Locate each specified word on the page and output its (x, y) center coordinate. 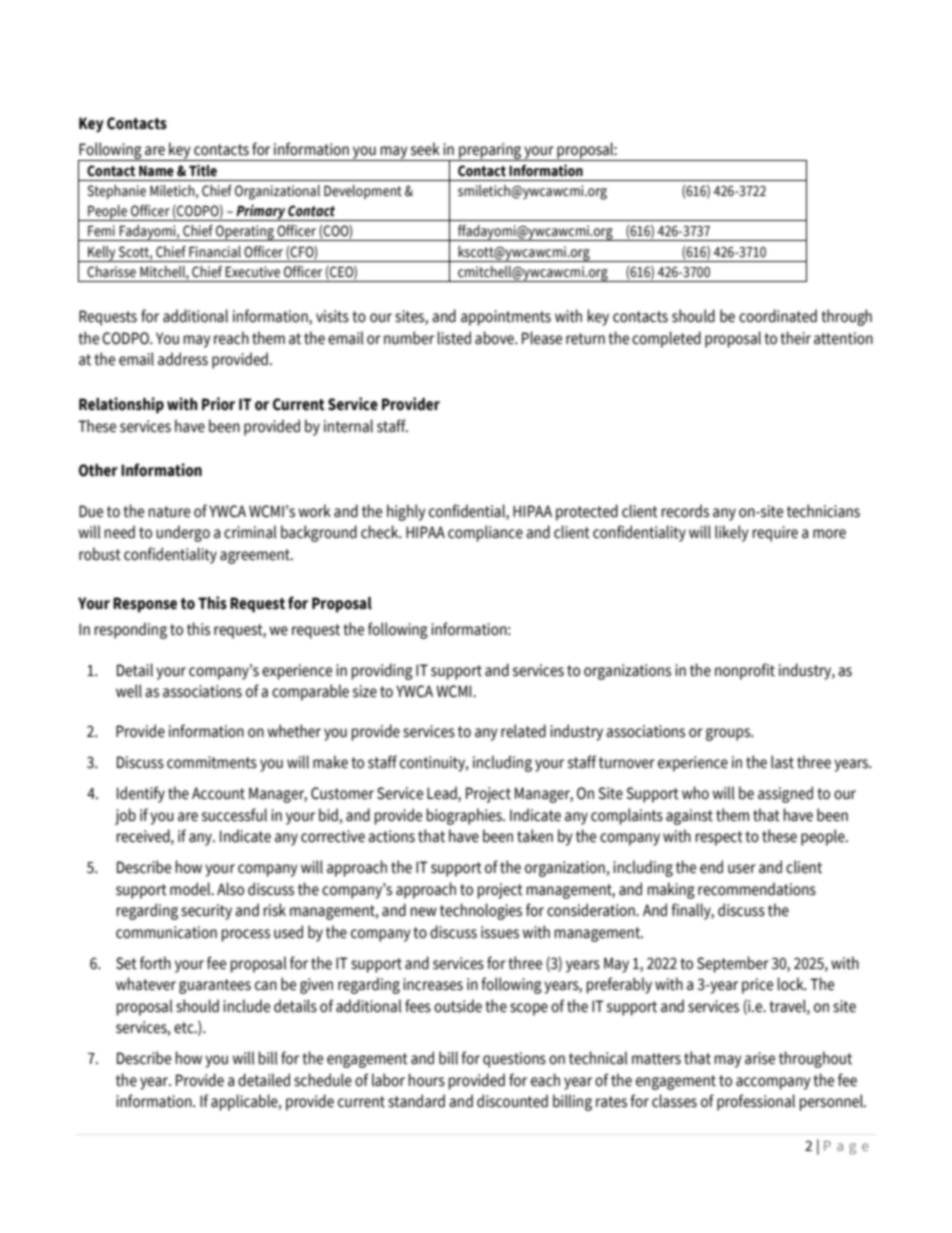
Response (145, 605)
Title (203, 170)
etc (185, 1028)
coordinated (778, 316)
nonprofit (745, 671)
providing (382, 671)
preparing (490, 152)
